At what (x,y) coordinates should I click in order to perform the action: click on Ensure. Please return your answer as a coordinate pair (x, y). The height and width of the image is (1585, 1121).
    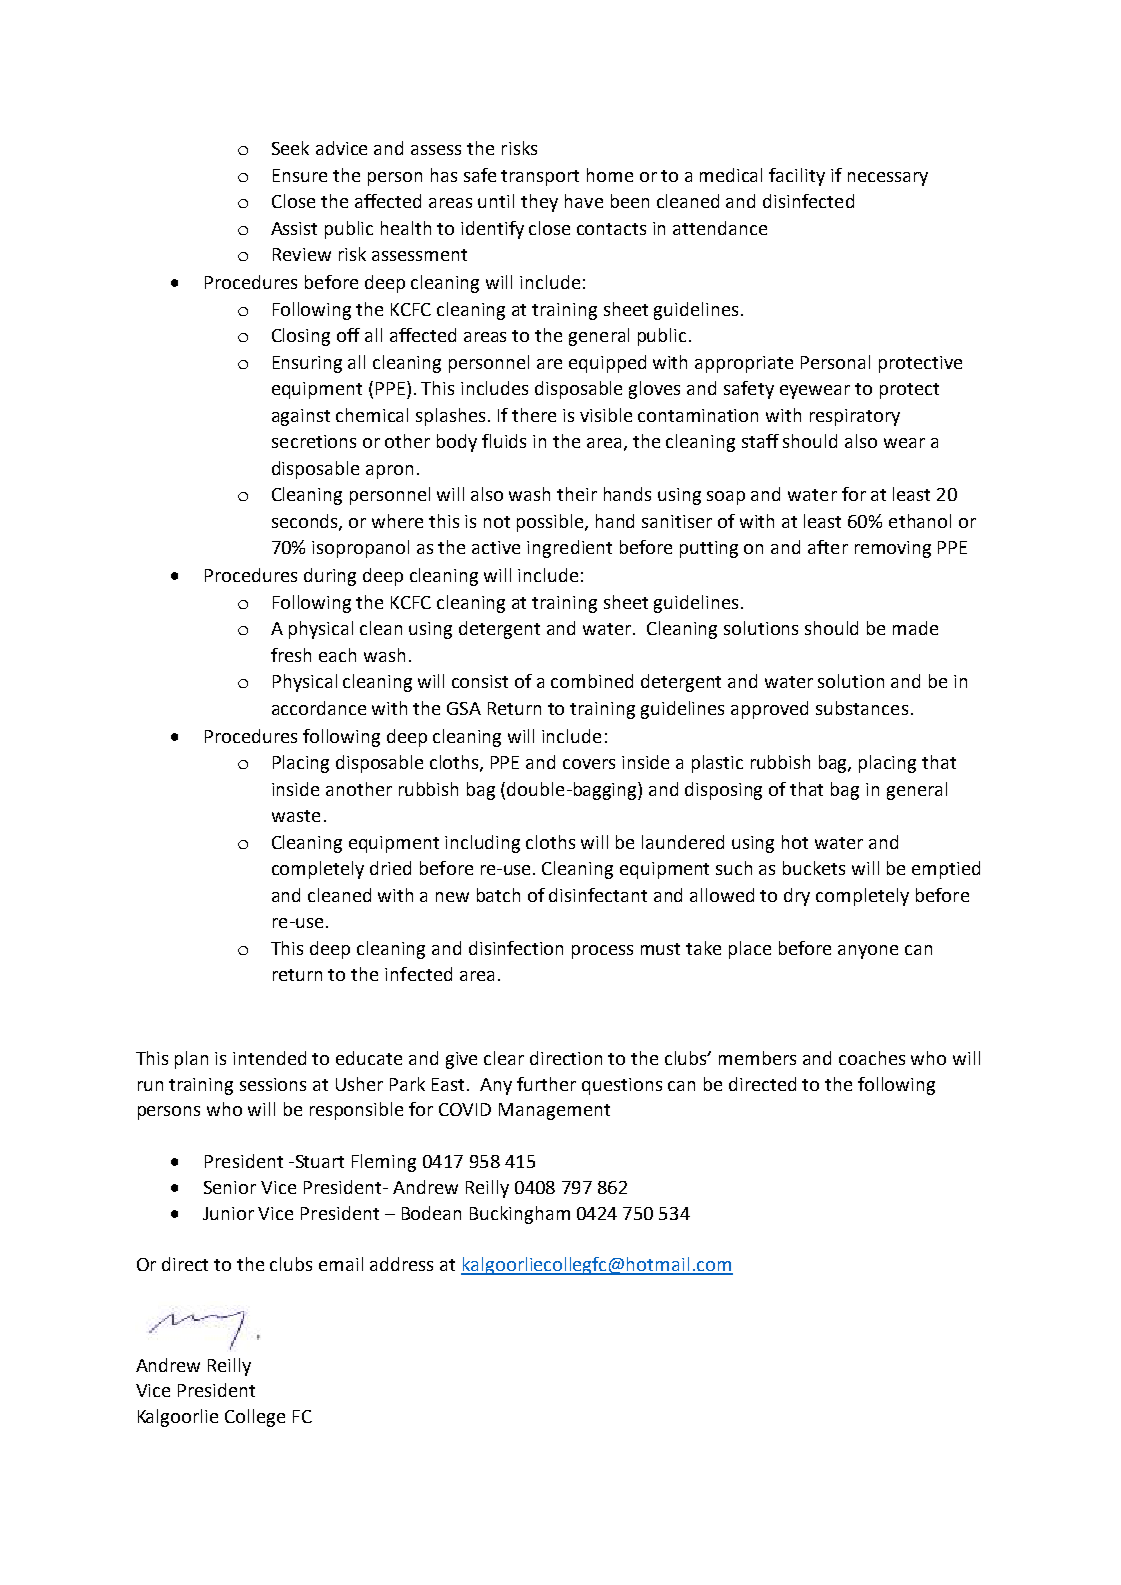
    Looking at the image, I should click on (300, 175).
